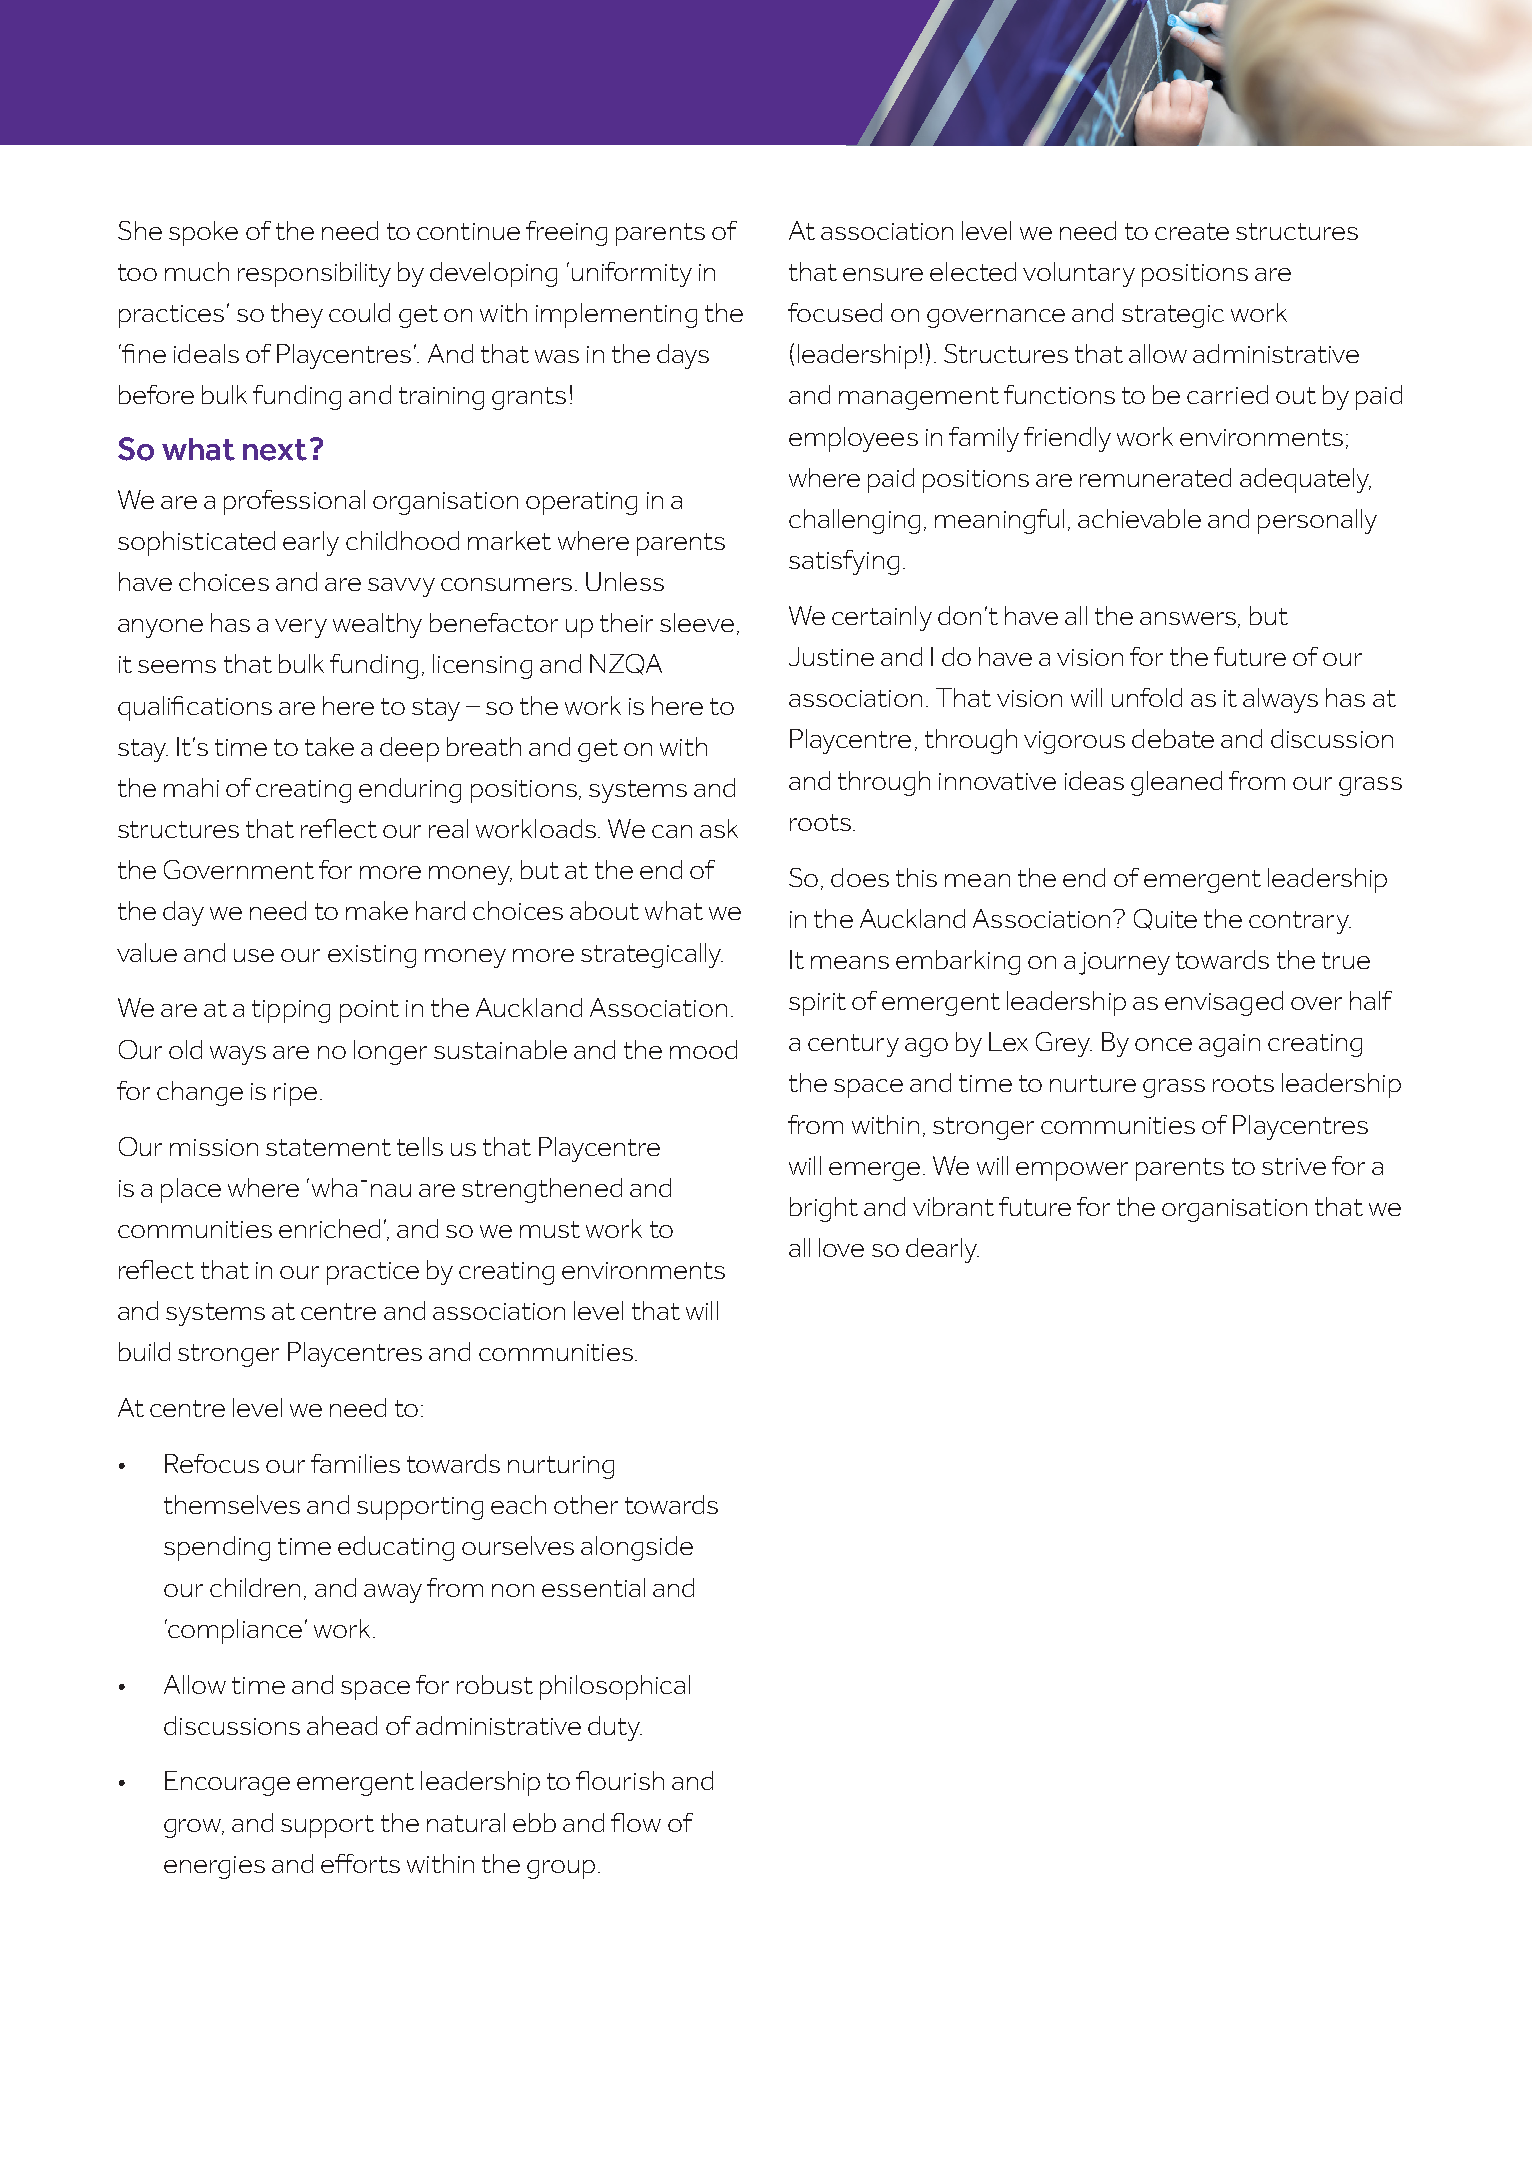 The image size is (1532, 2167). Describe the element at coordinates (314, 274) in the image. I see `responsibility` at that location.
